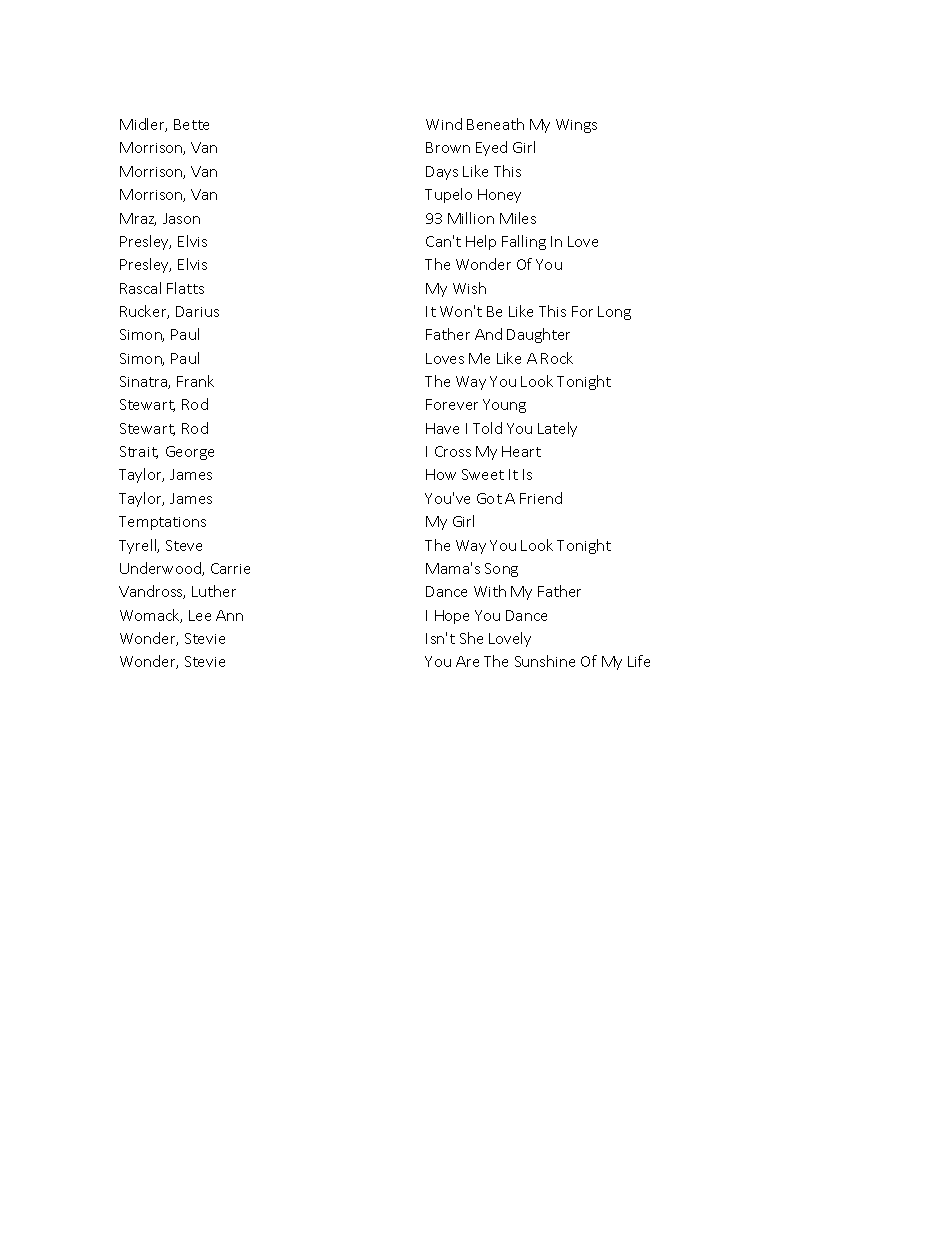  Describe the element at coordinates (190, 453) in the screenshot. I see `George` at that location.
